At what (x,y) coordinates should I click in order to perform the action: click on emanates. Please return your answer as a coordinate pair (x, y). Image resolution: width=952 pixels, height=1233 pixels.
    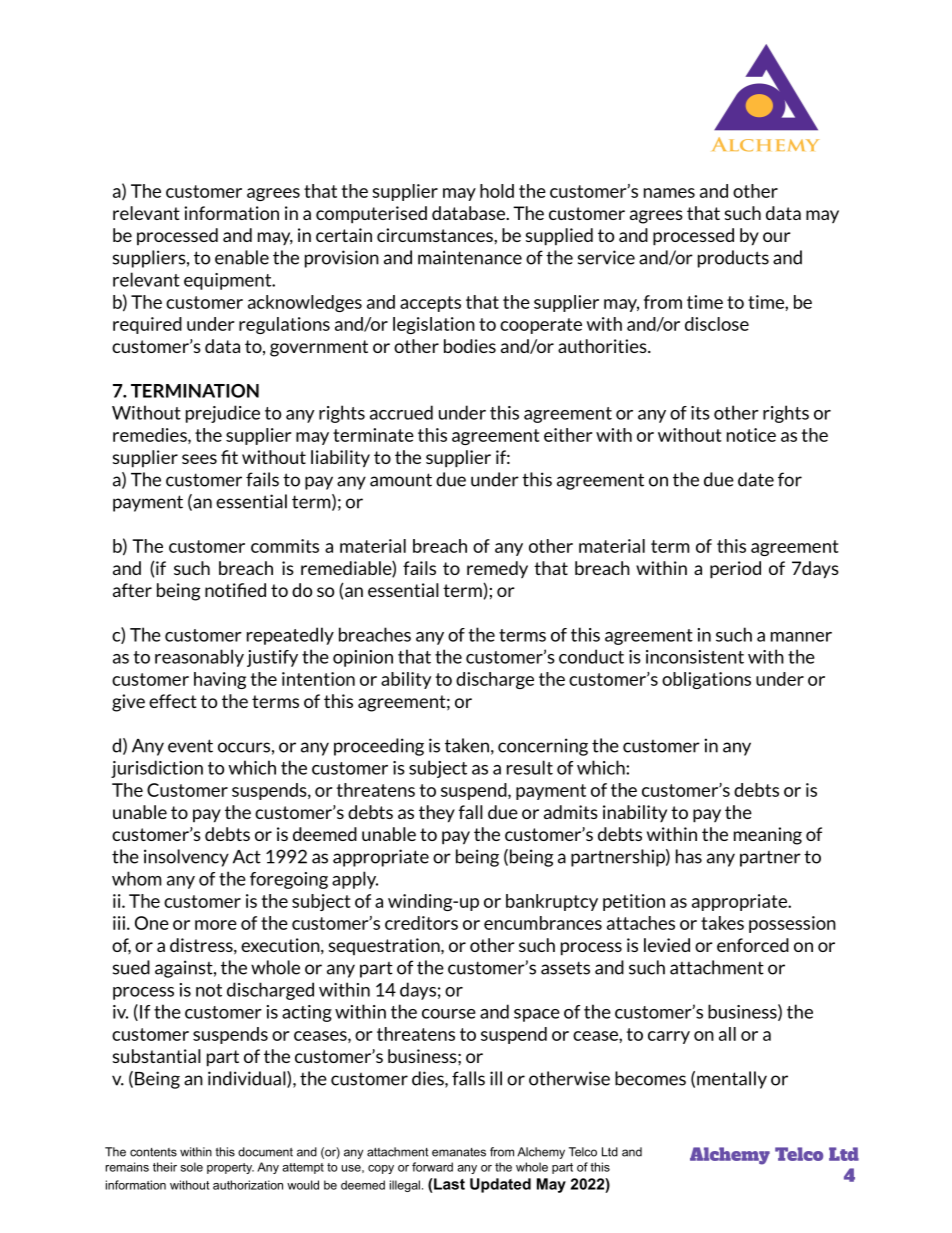
    Looking at the image, I should click on (459, 1152).
